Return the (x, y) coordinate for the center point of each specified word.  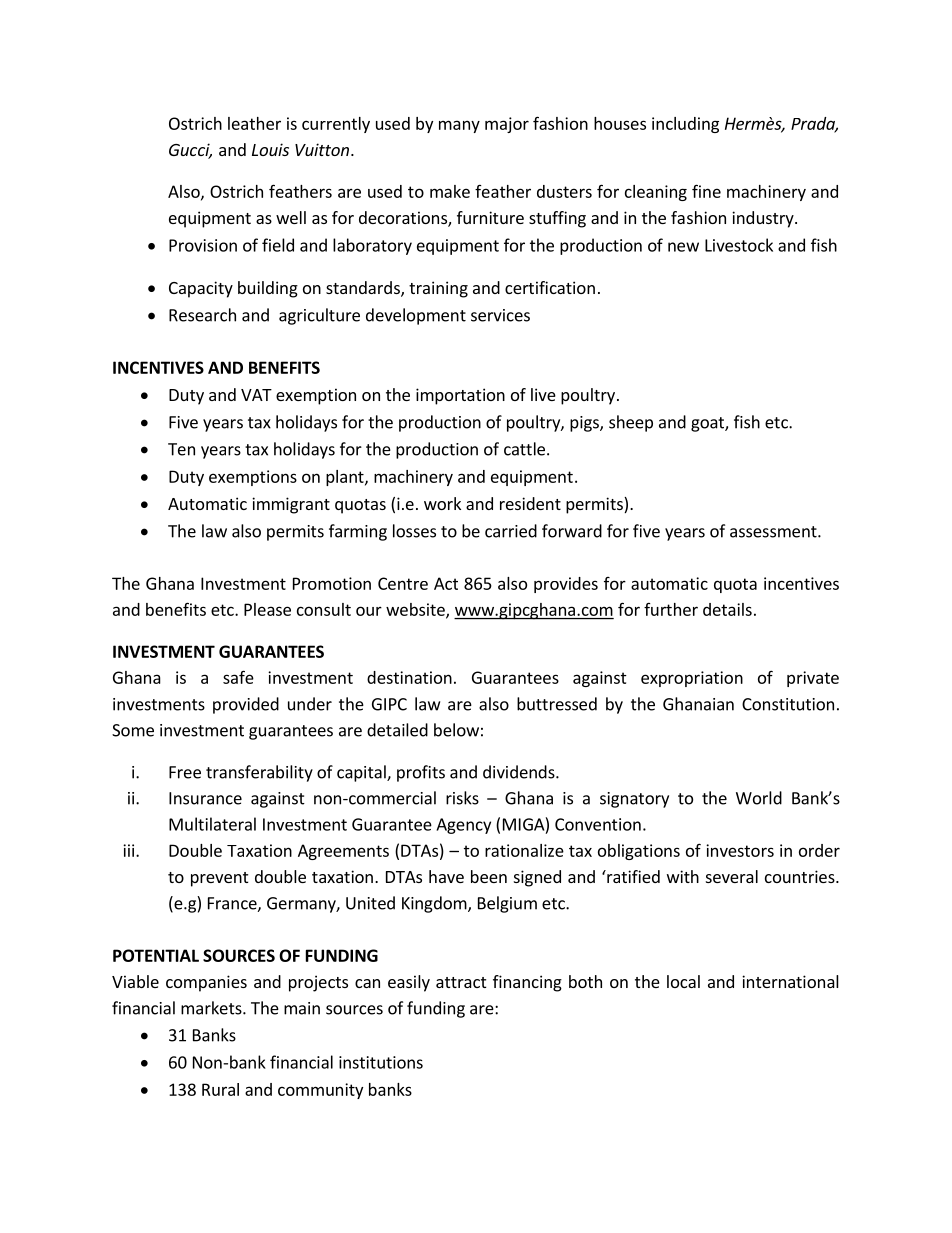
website (416, 610)
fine (706, 191)
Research (202, 315)
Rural (220, 1089)
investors (740, 850)
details (727, 609)
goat (708, 424)
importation (460, 396)
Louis (270, 149)
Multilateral (212, 824)
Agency (463, 826)
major (507, 125)
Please (267, 609)
